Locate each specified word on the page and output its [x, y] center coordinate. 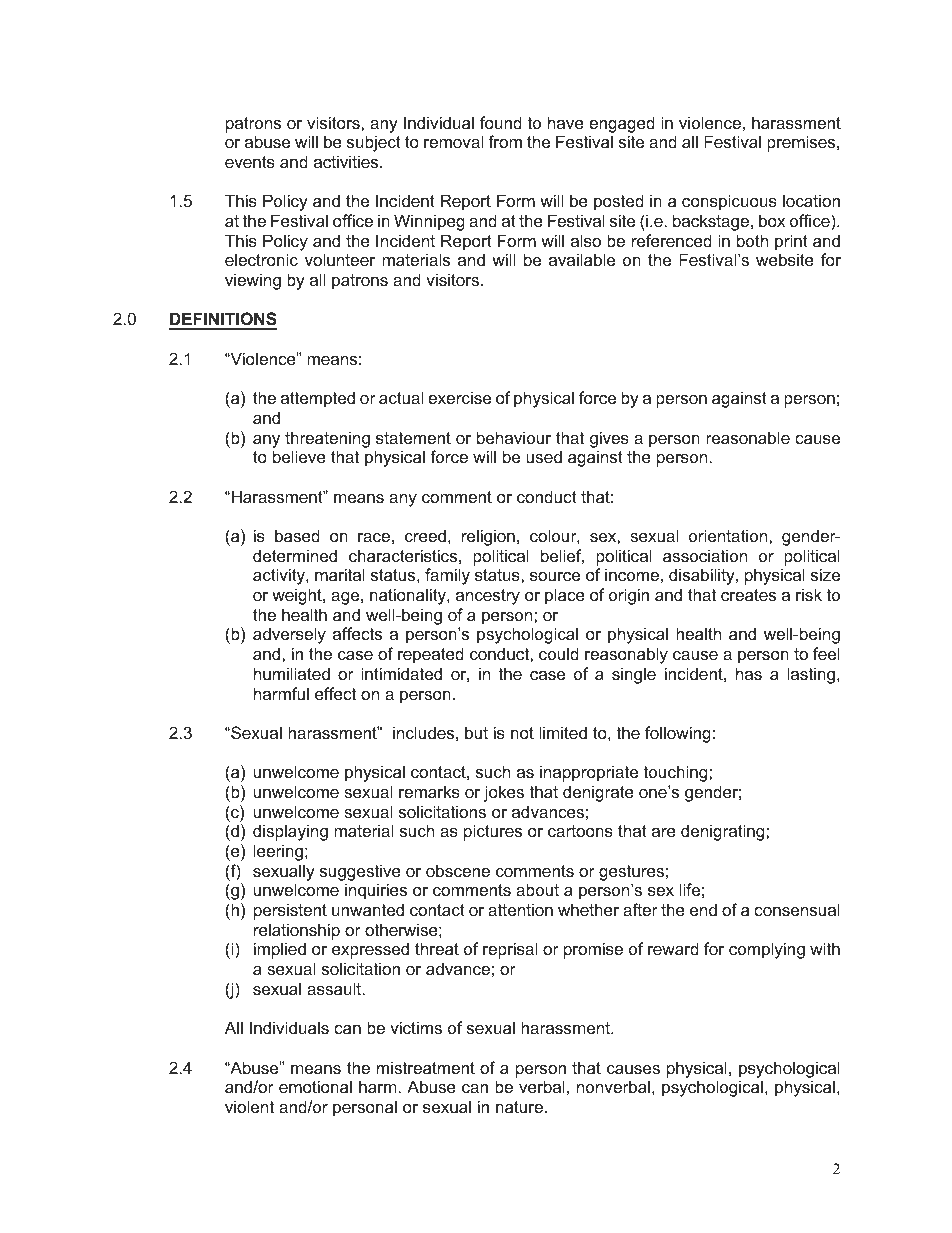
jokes [504, 793]
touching [677, 773]
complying [767, 950]
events [250, 162]
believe [299, 456]
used [544, 456]
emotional [315, 1086]
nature [519, 1107]
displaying [290, 832]
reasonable [748, 437]
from [505, 141]
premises [802, 143]
